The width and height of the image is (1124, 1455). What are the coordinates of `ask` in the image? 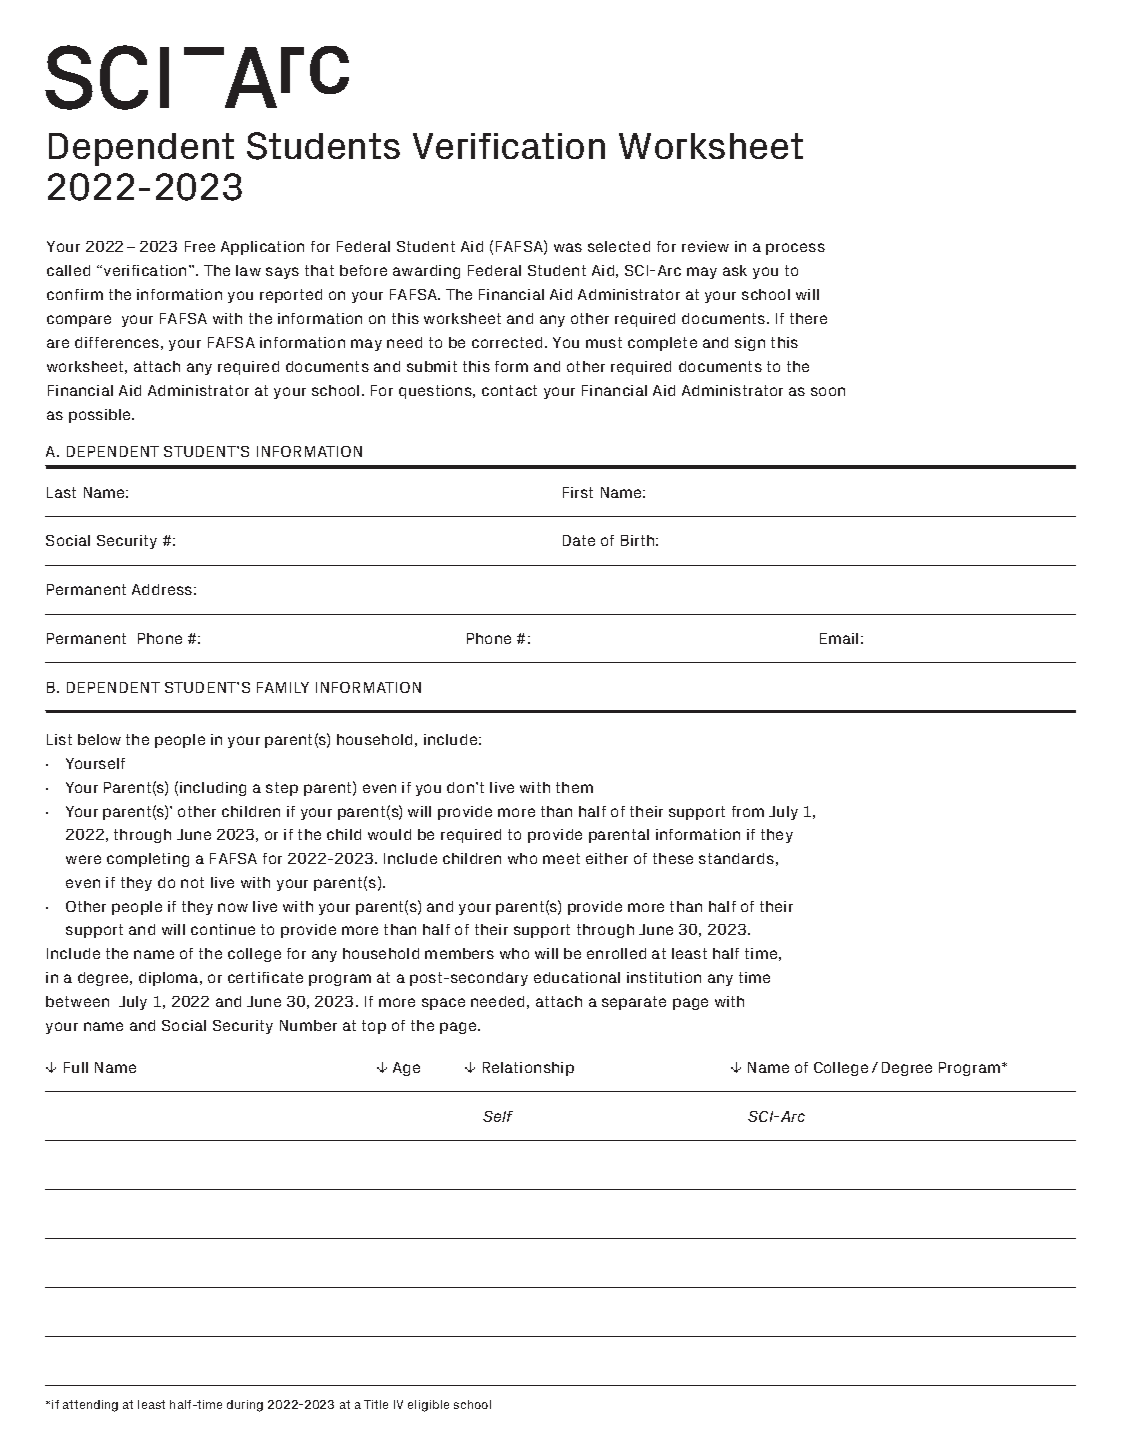 It's located at (735, 270).
